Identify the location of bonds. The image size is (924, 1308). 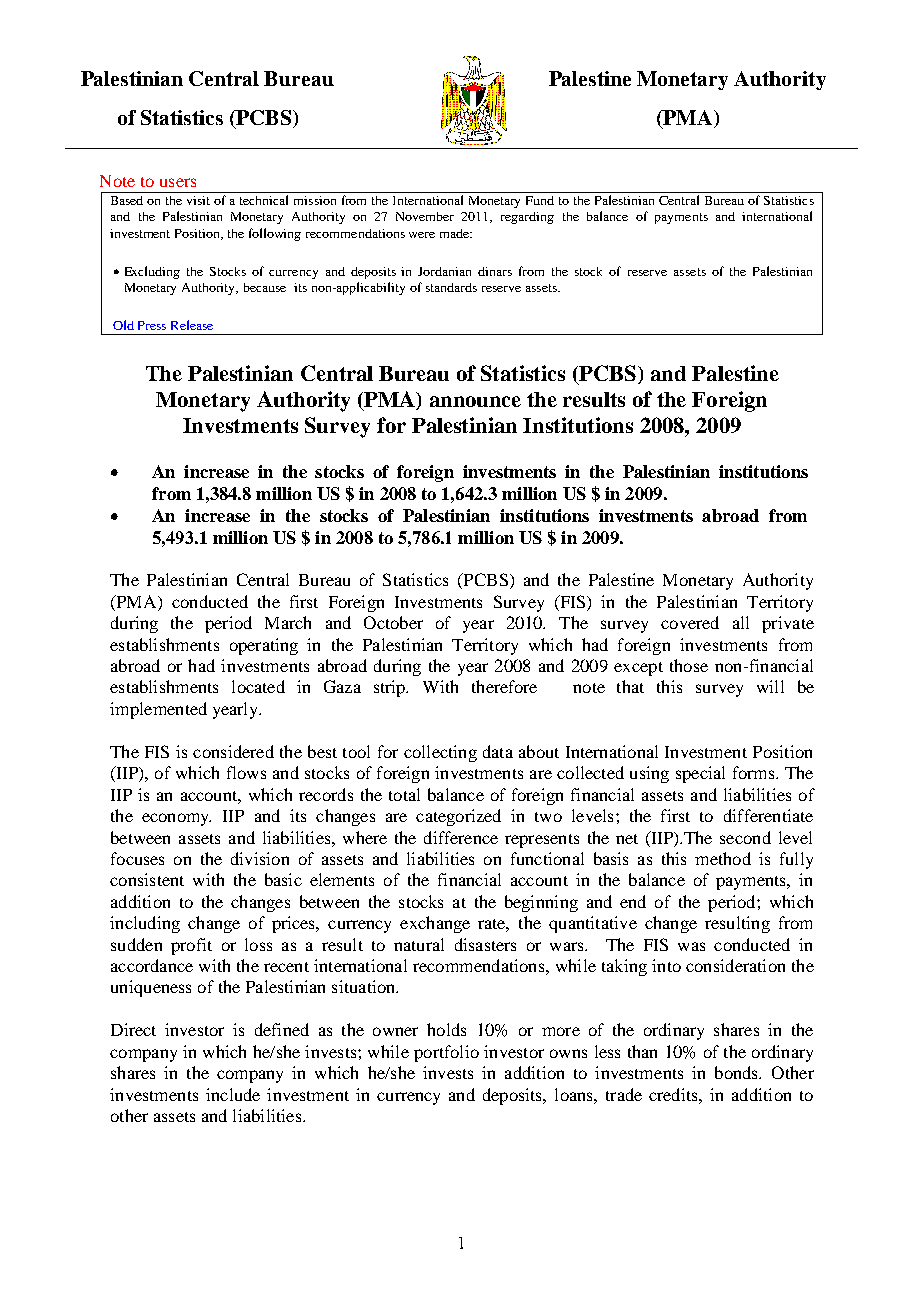
(738, 1072).
